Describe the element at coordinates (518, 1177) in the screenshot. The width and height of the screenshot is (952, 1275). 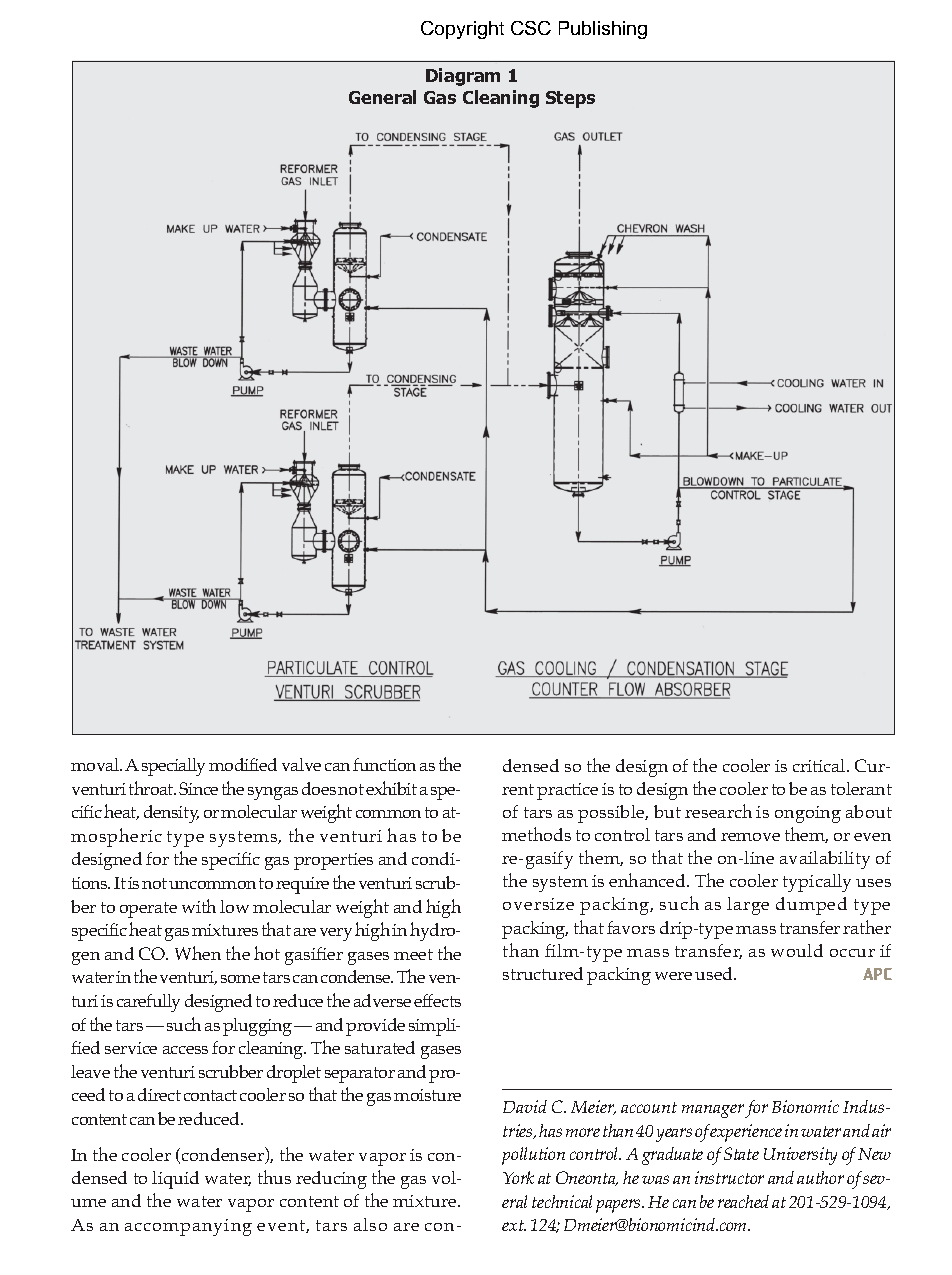
I see `York` at that location.
